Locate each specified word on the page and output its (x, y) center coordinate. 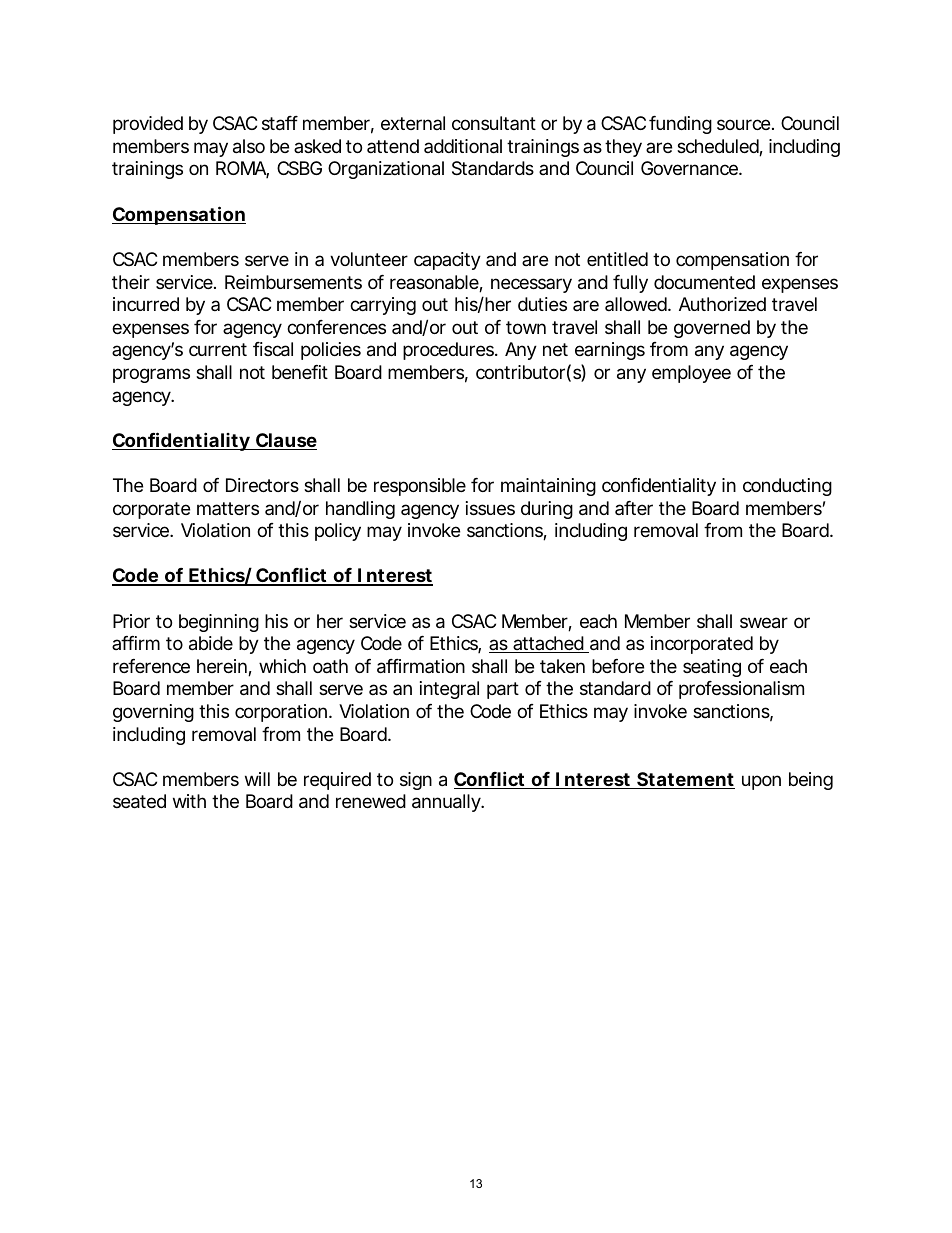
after (634, 508)
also (249, 146)
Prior (131, 621)
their (131, 282)
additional (463, 146)
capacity (447, 261)
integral (449, 690)
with (189, 801)
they (623, 148)
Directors (262, 485)
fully (630, 284)
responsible (420, 487)
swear (764, 623)
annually (446, 803)
